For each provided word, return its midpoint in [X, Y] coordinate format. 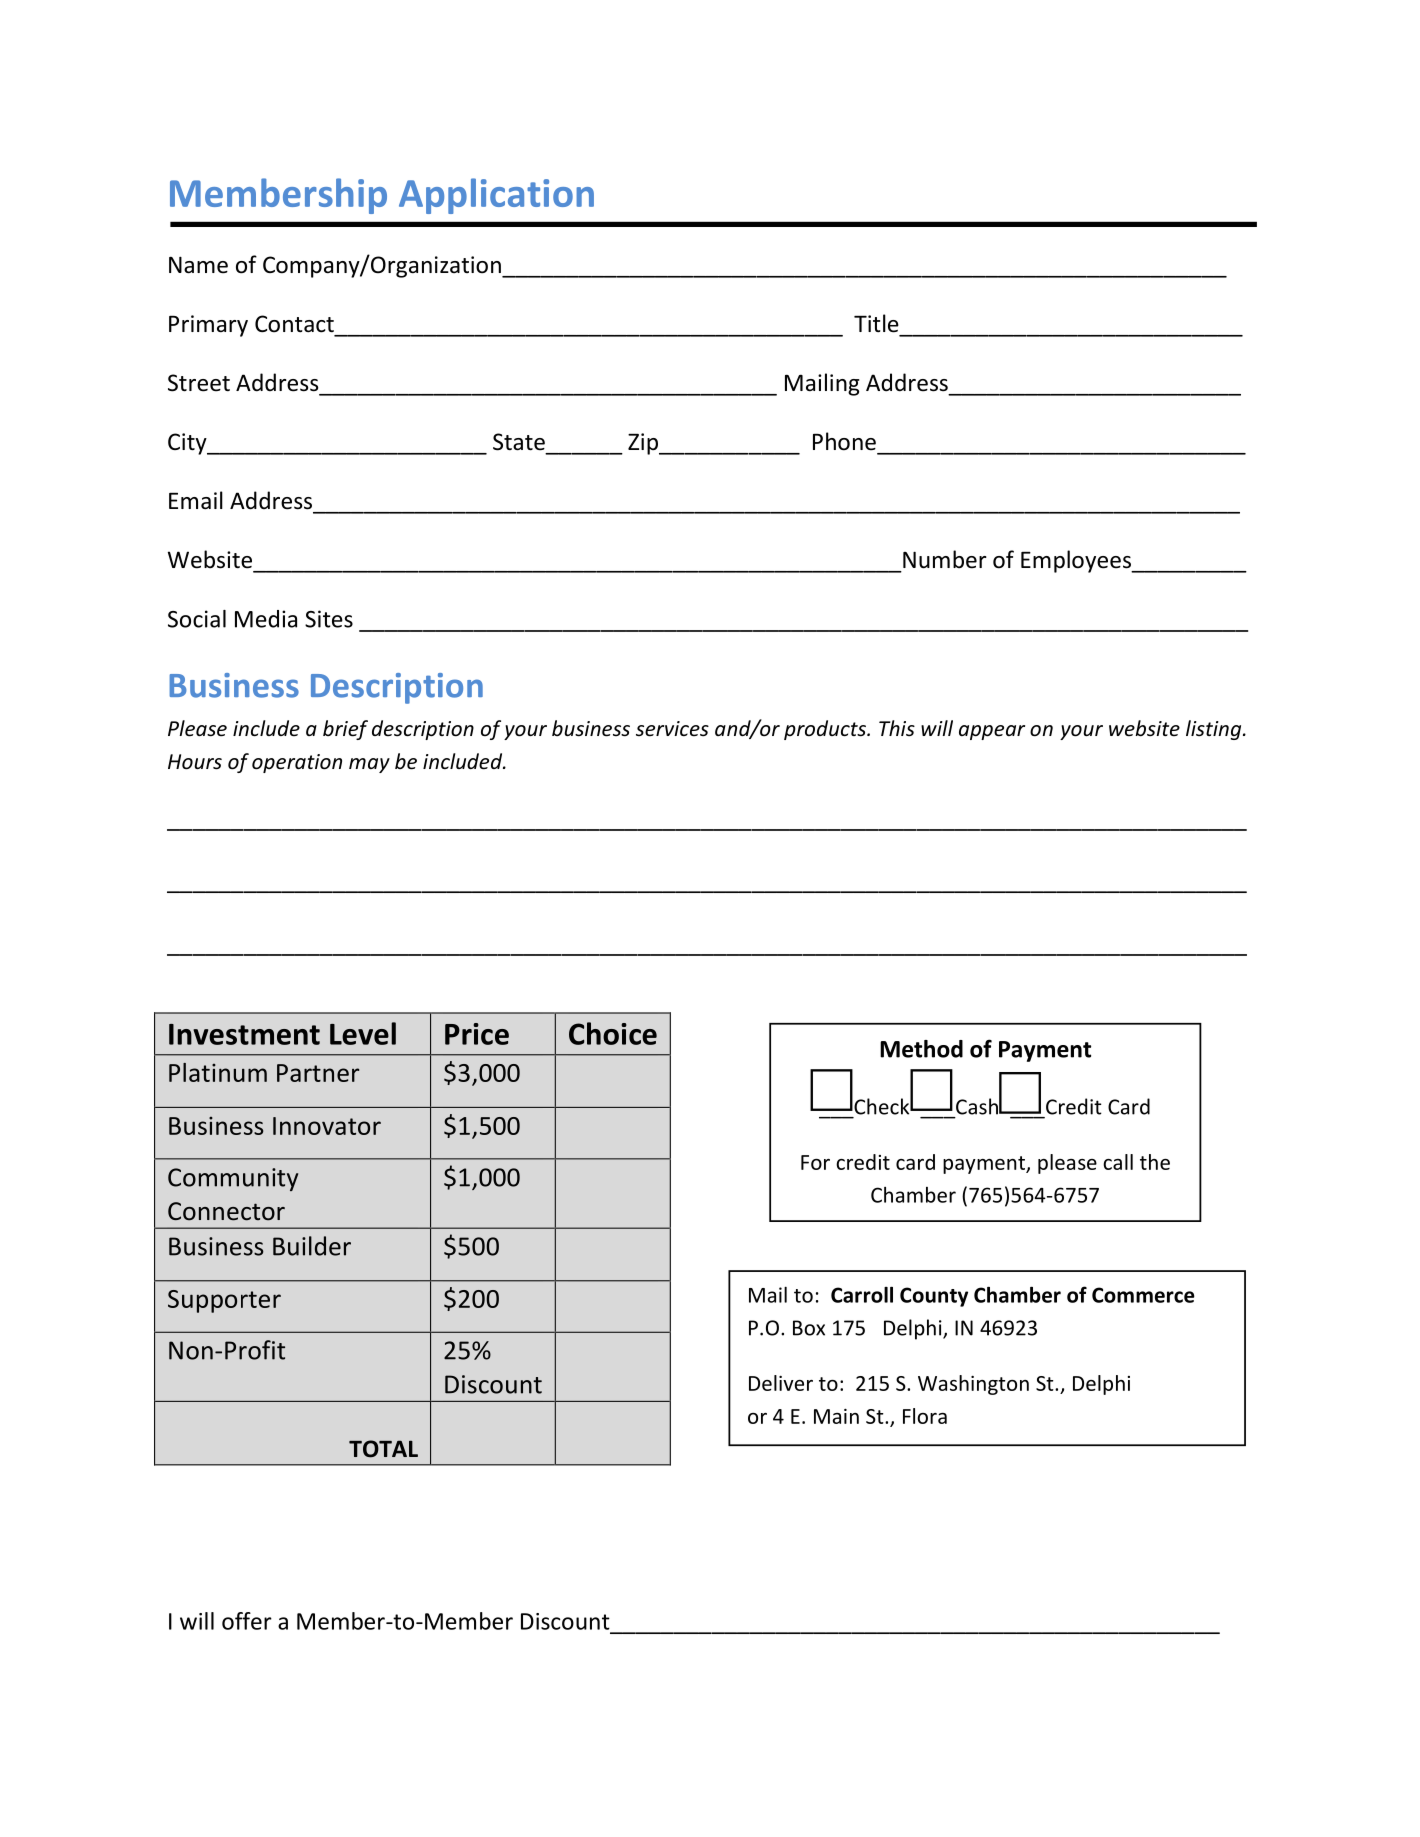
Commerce [1143, 1295]
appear [992, 732]
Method [921, 1049]
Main [836, 1416]
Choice [613, 1033]
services [672, 729]
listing [1215, 730]
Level [363, 1033]
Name [198, 265]
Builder [312, 1246]
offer [247, 1621]
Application [496, 196]
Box [809, 1328]
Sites [329, 619]
